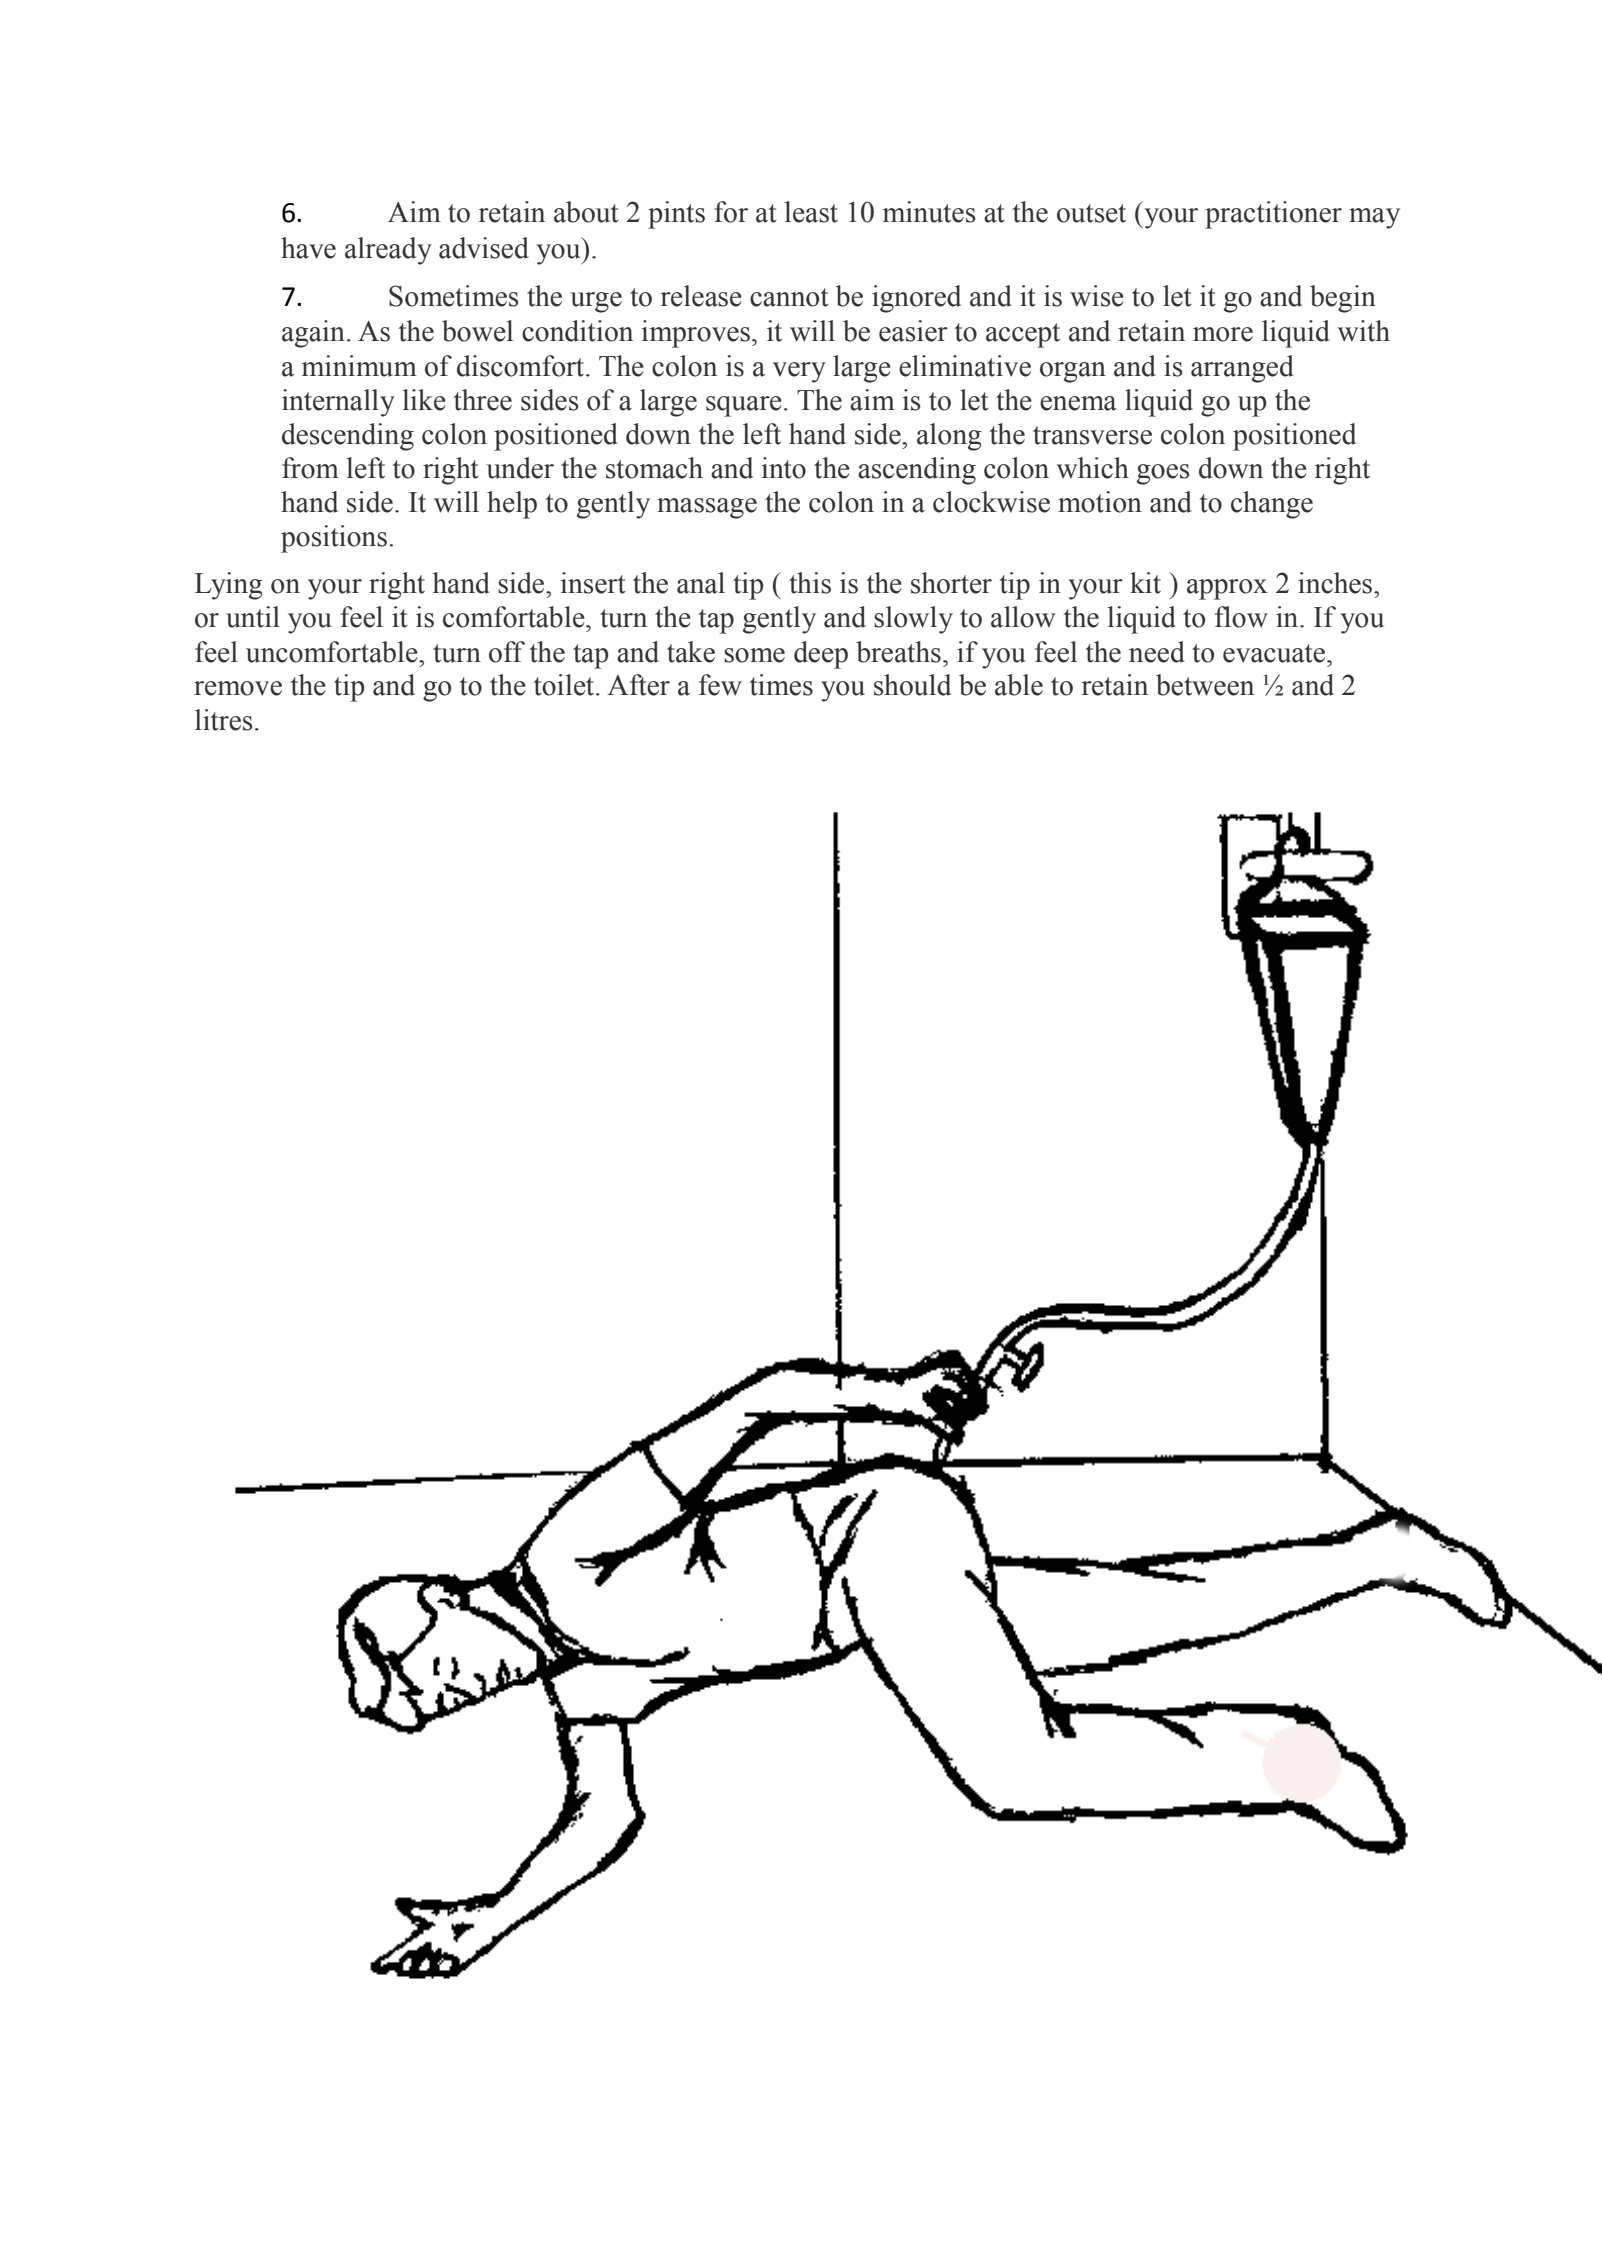 This image has height=2267, width=1602. I want to click on very, so click(799, 372).
